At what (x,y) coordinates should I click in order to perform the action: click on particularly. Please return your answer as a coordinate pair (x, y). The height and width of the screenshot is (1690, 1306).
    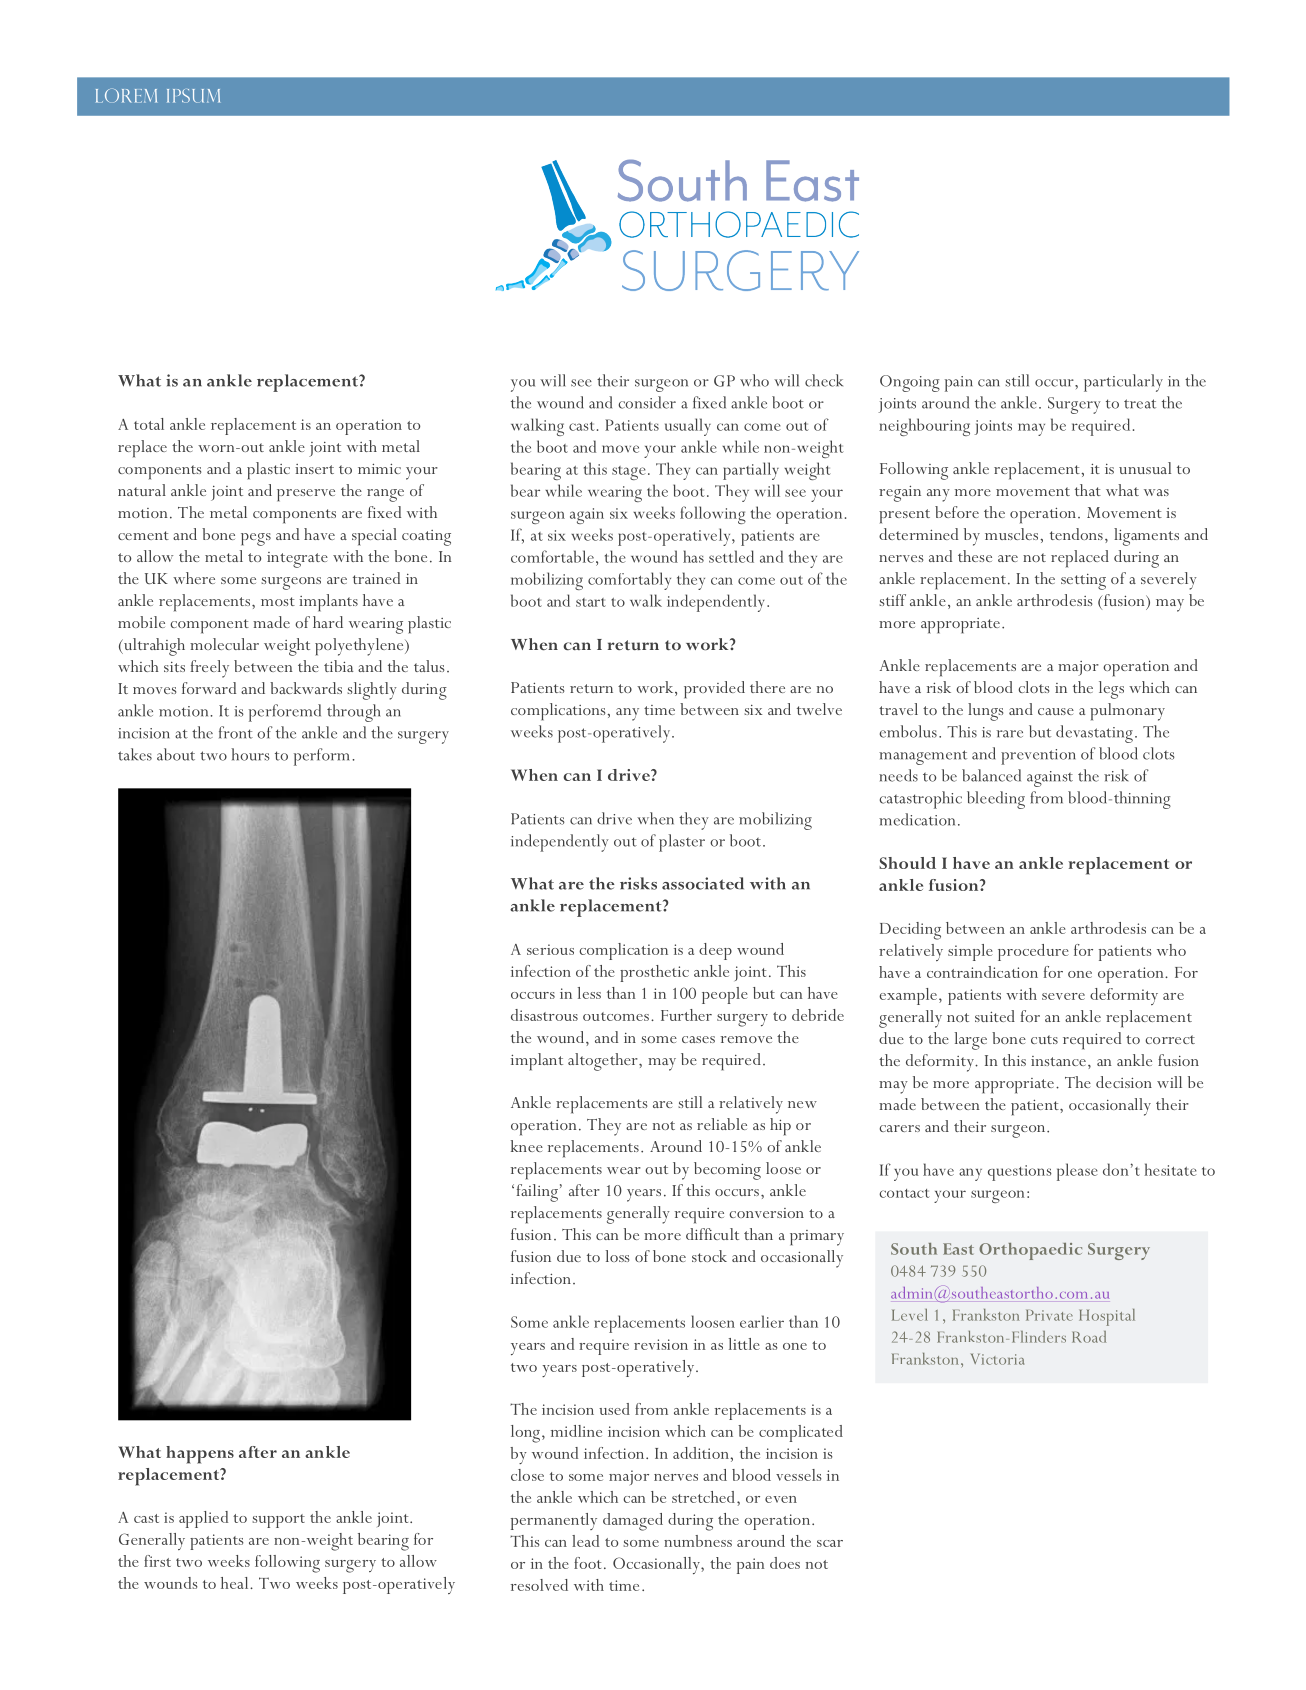
    Looking at the image, I should click on (1123, 383).
